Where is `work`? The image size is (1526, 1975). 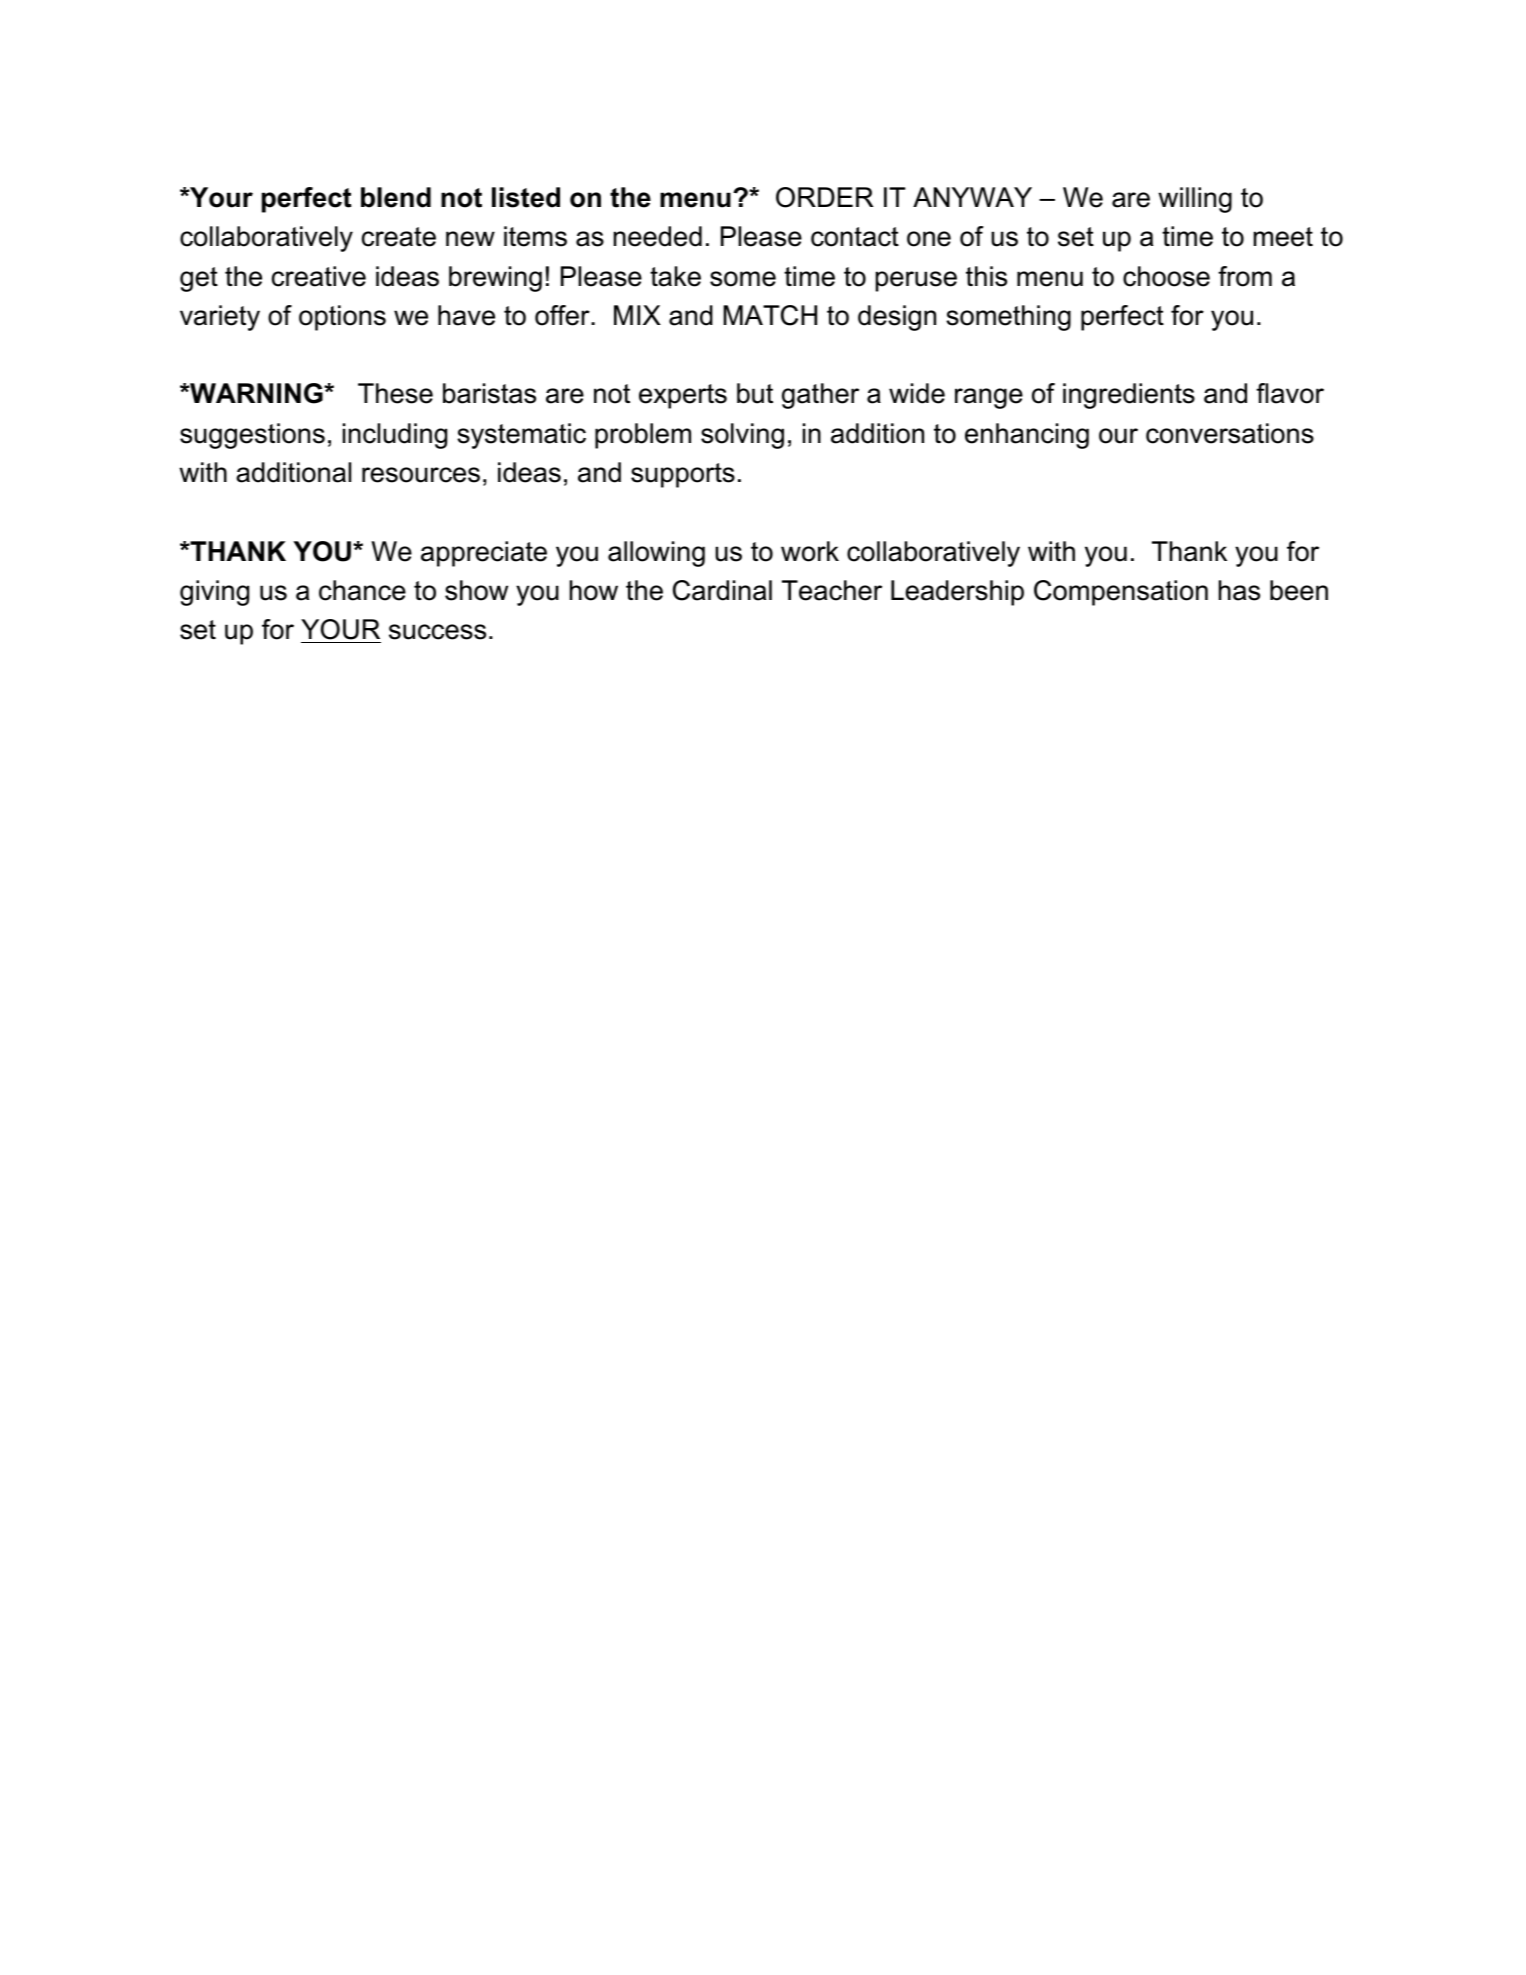 work is located at coordinates (810, 551).
